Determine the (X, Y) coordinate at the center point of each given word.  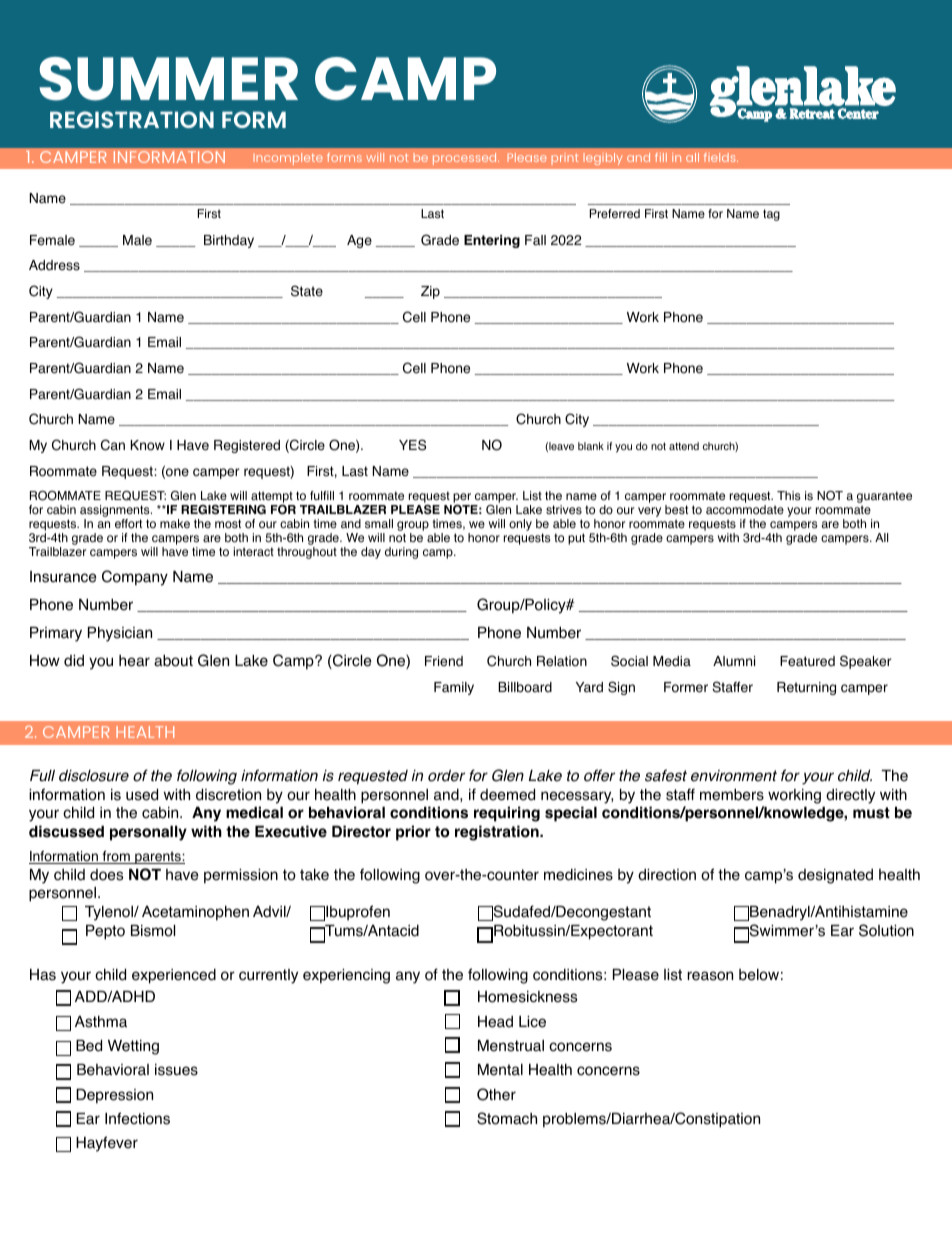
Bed (89, 1045)
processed (466, 159)
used (142, 794)
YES (412, 445)
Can (113, 445)
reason (710, 976)
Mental (500, 1070)
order (446, 775)
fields (721, 157)
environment (734, 776)
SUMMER (168, 79)
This (788, 496)
